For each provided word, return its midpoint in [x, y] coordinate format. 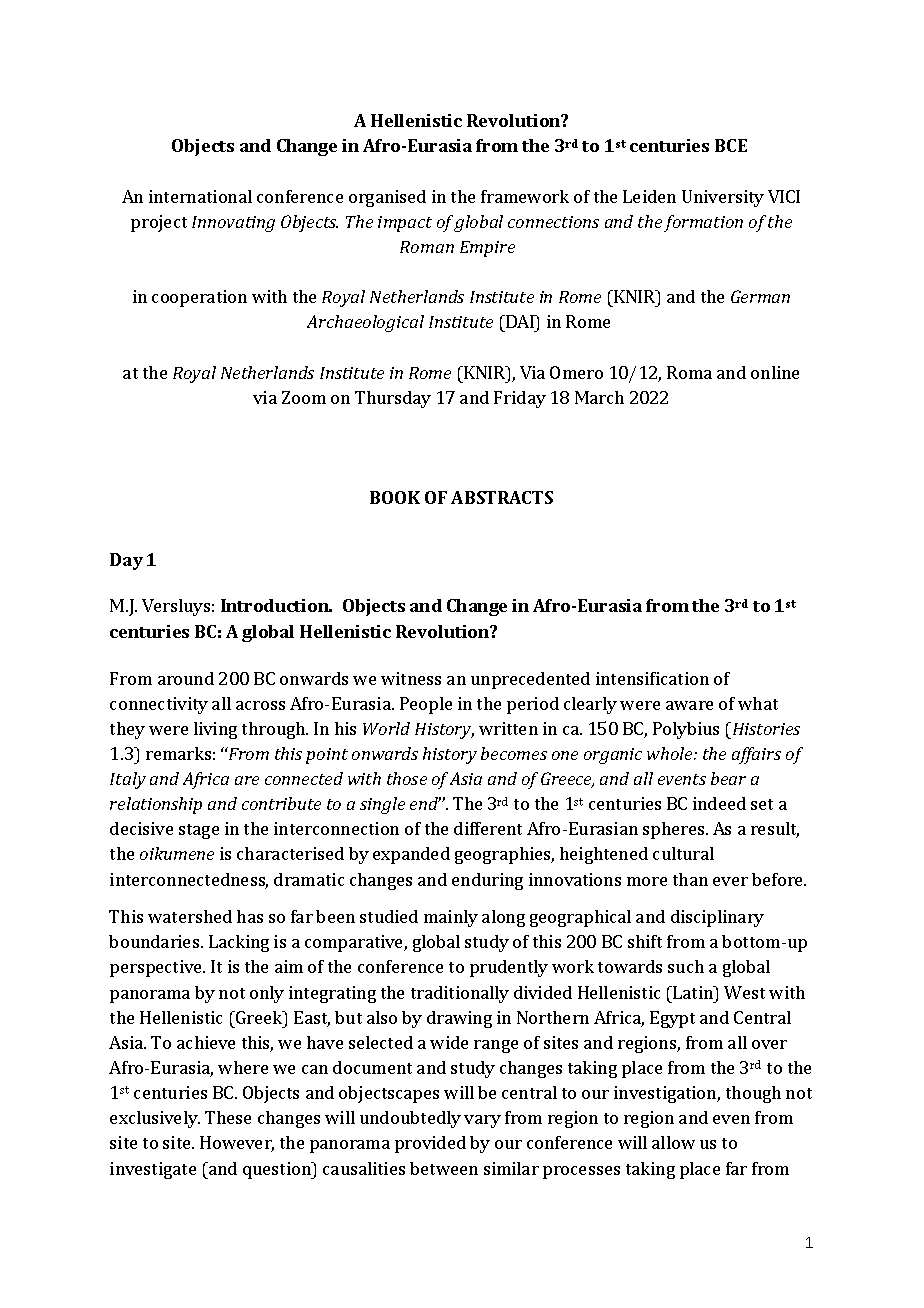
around [186, 678]
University [723, 198]
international [200, 196]
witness [411, 678]
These [228, 1117]
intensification [652, 678]
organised [387, 198]
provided [430, 1144]
